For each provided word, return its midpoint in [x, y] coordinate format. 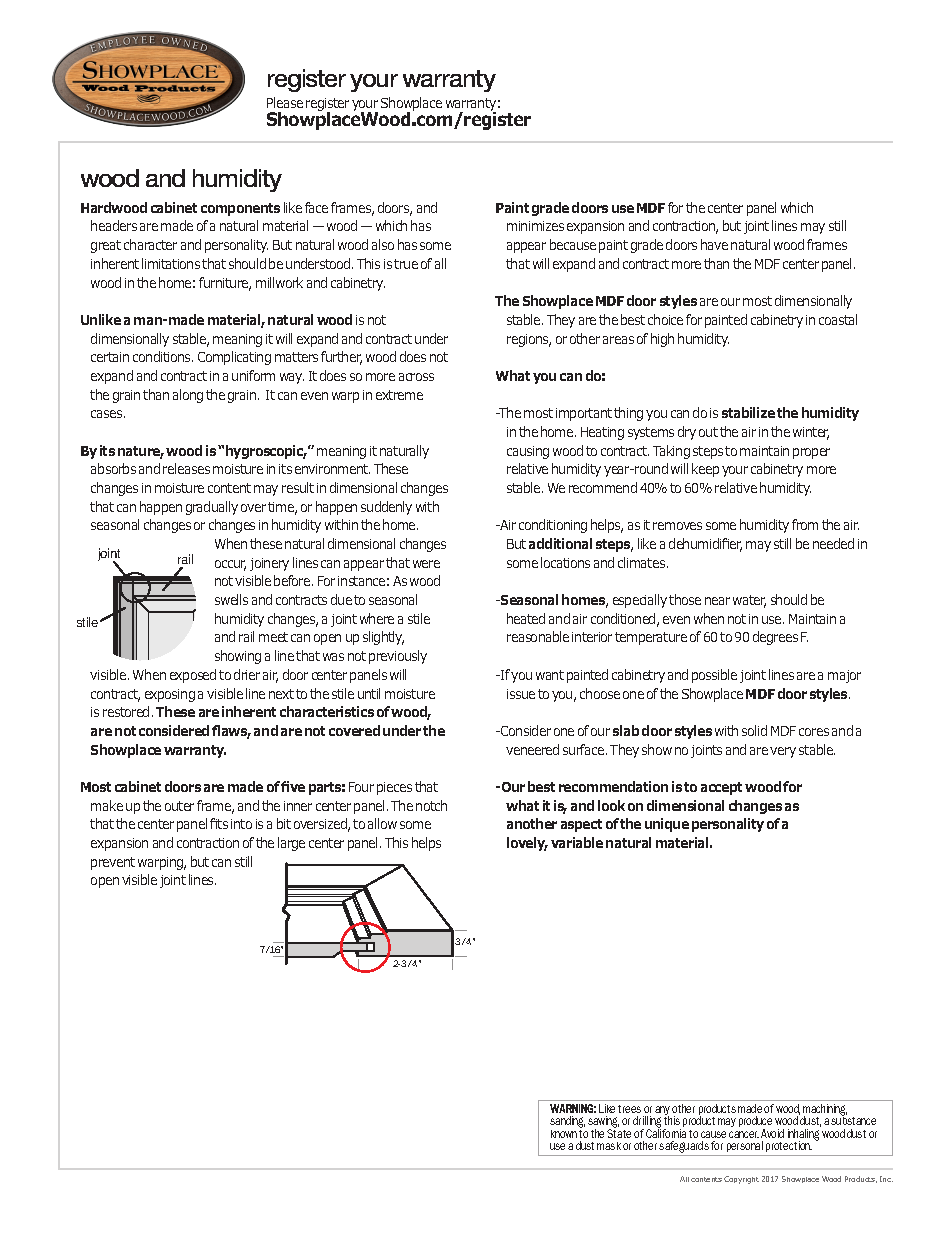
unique [667, 825]
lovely [527, 844]
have [714, 244]
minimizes [535, 226]
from [805, 524]
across [416, 377]
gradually [212, 508]
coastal [838, 319]
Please [285, 102]
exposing [170, 695]
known [564, 1134]
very [783, 752]
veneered [532, 749]
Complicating [234, 358]
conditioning [553, 526]
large [291, 844]
